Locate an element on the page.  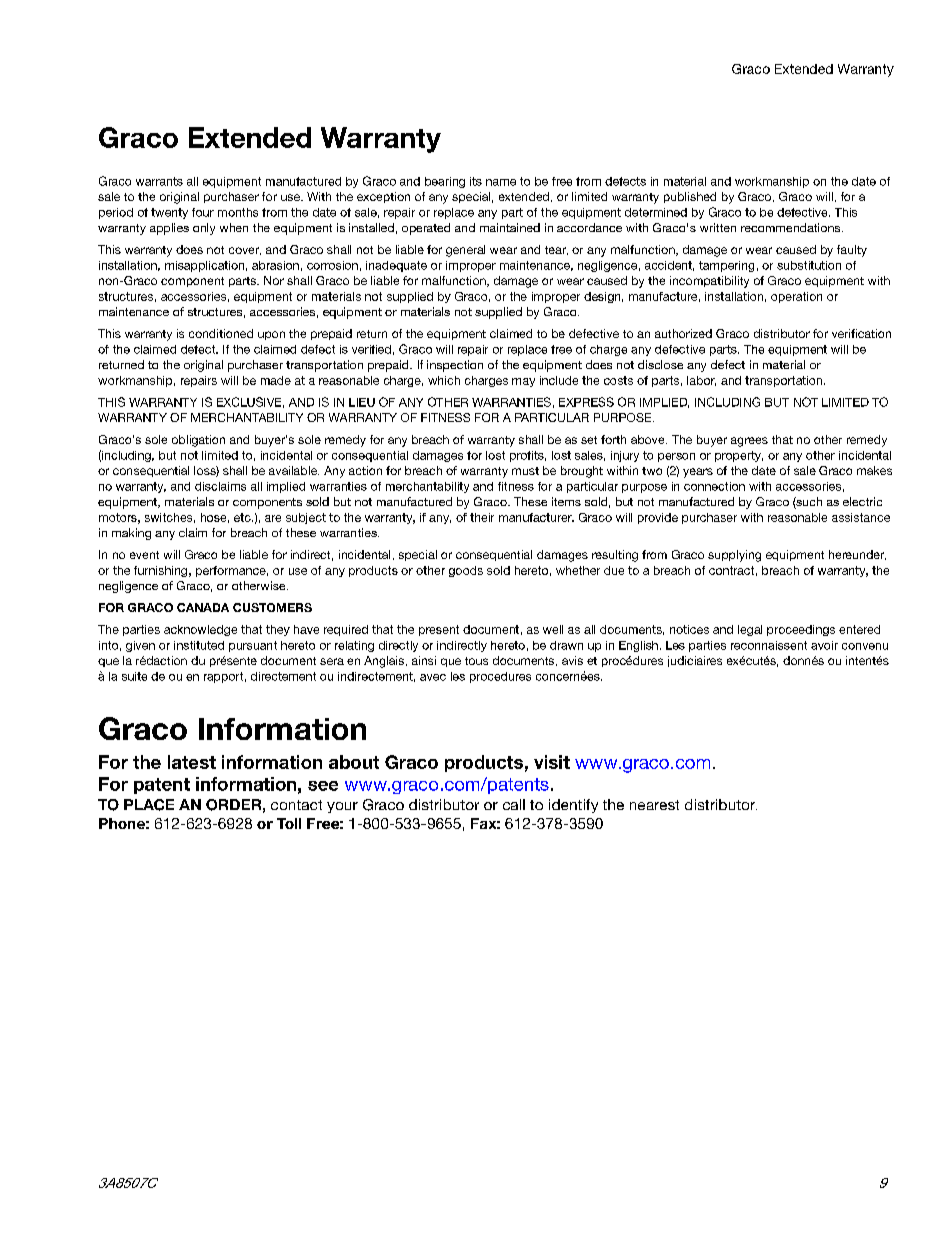
call is located at coordinates (514, 804).
